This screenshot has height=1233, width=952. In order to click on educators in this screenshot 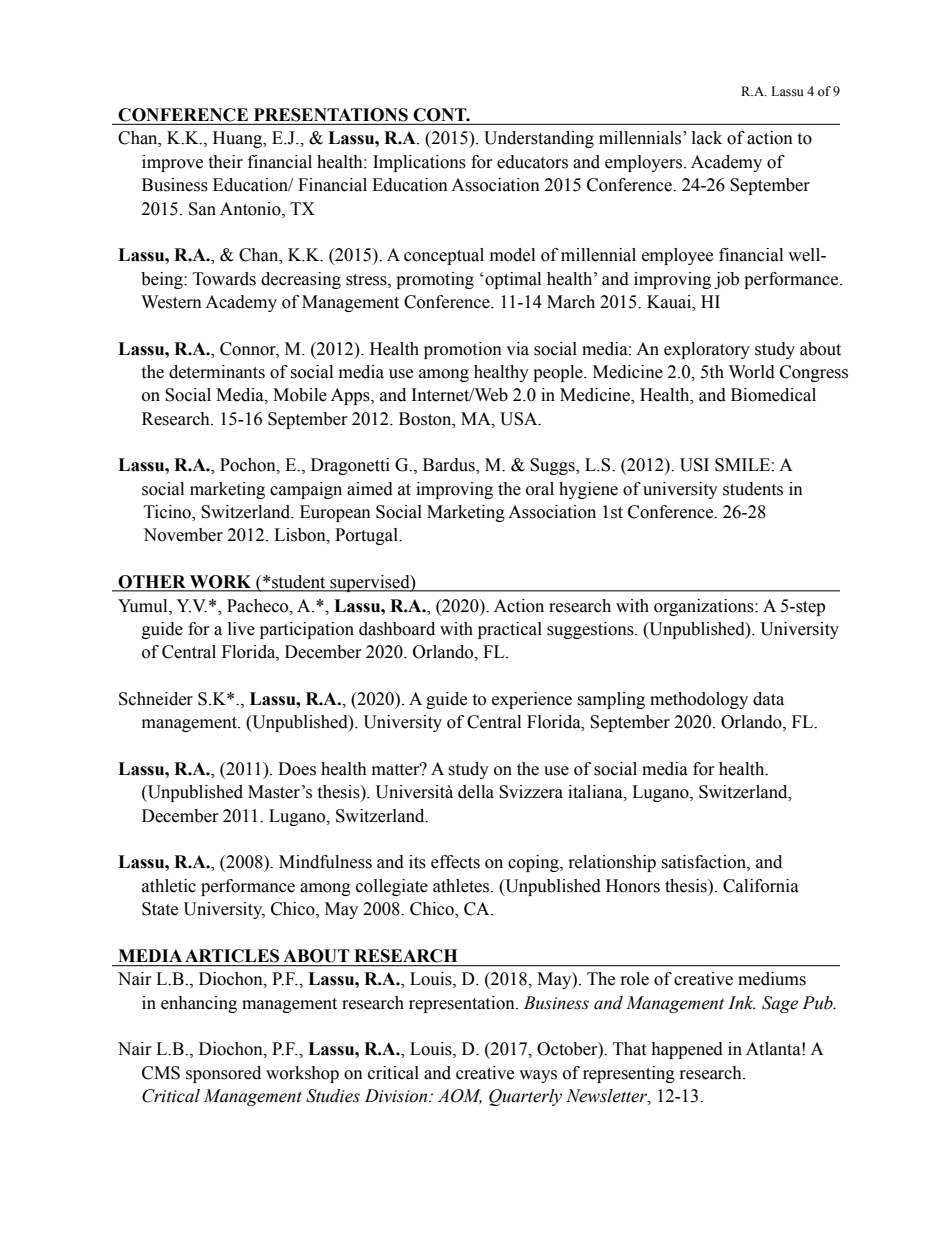, I will do `click(532, 162)`.
